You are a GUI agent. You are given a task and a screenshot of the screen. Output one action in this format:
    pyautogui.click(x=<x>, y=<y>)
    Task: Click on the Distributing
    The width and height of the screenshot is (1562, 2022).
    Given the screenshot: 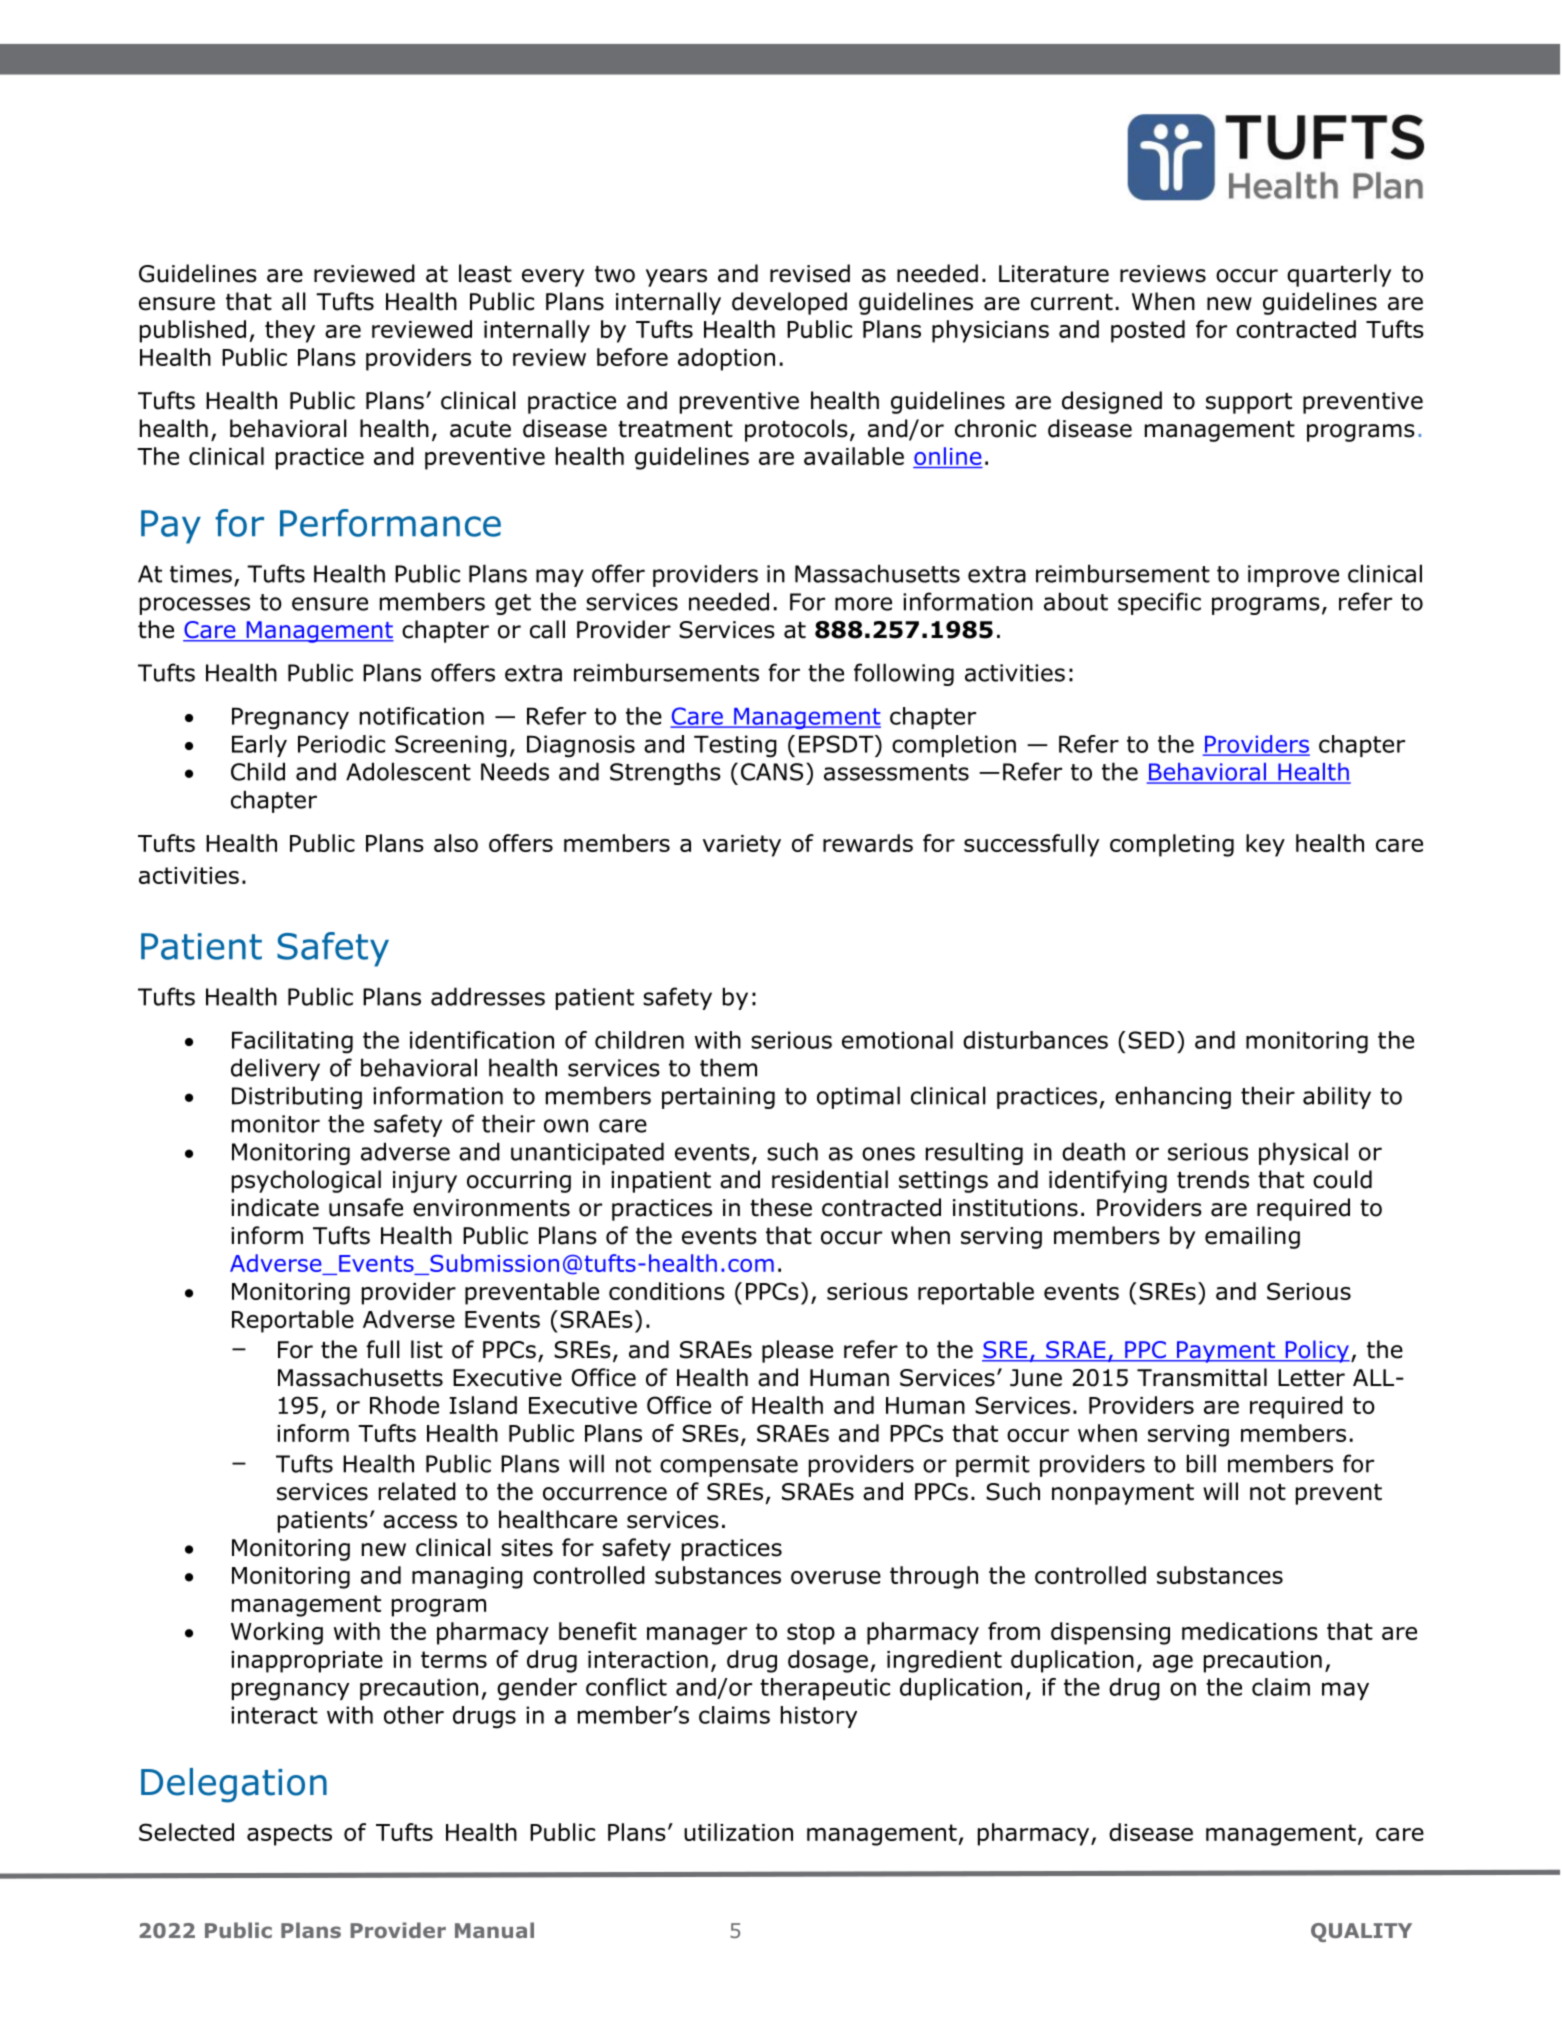 What is the action you would take?
    pyautogui.click(x=297, y=1097)
